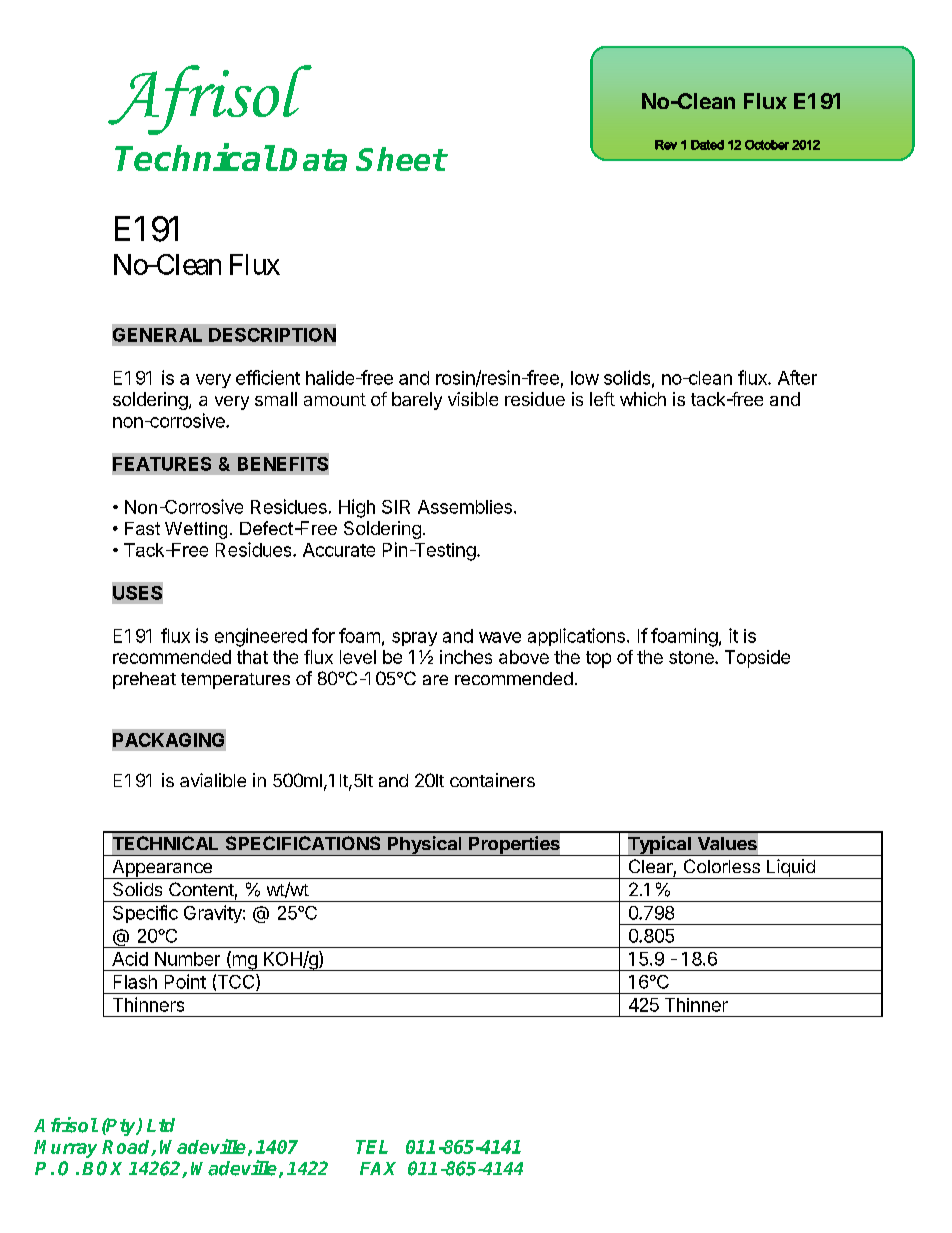  Describe the element at coordinates (144, 680) in the screenshot. I see `preheat` at that location.
